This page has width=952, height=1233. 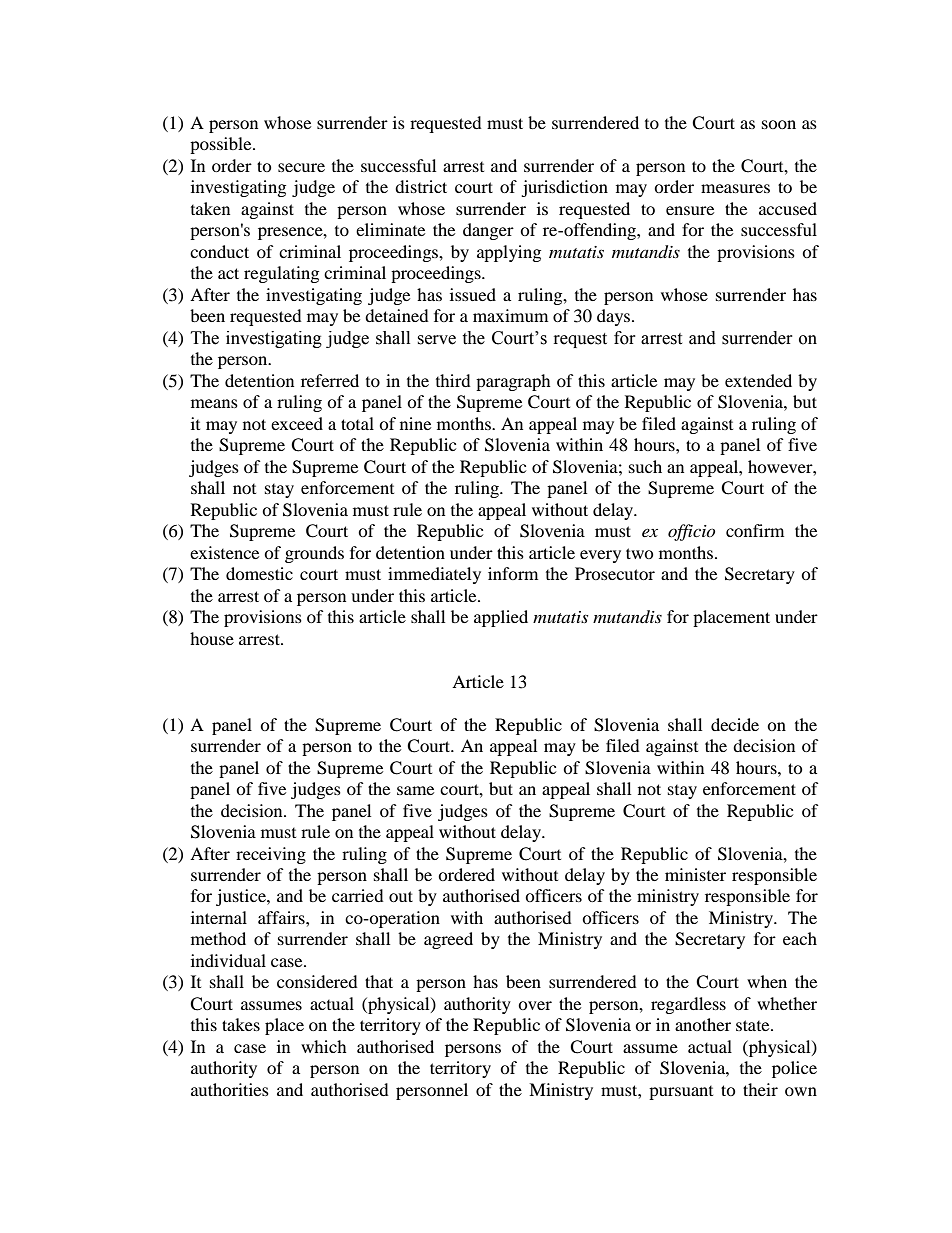 What do you see at coordinates (330, 380) in the page?
I see `referred` at bounding box center [330, 380].
